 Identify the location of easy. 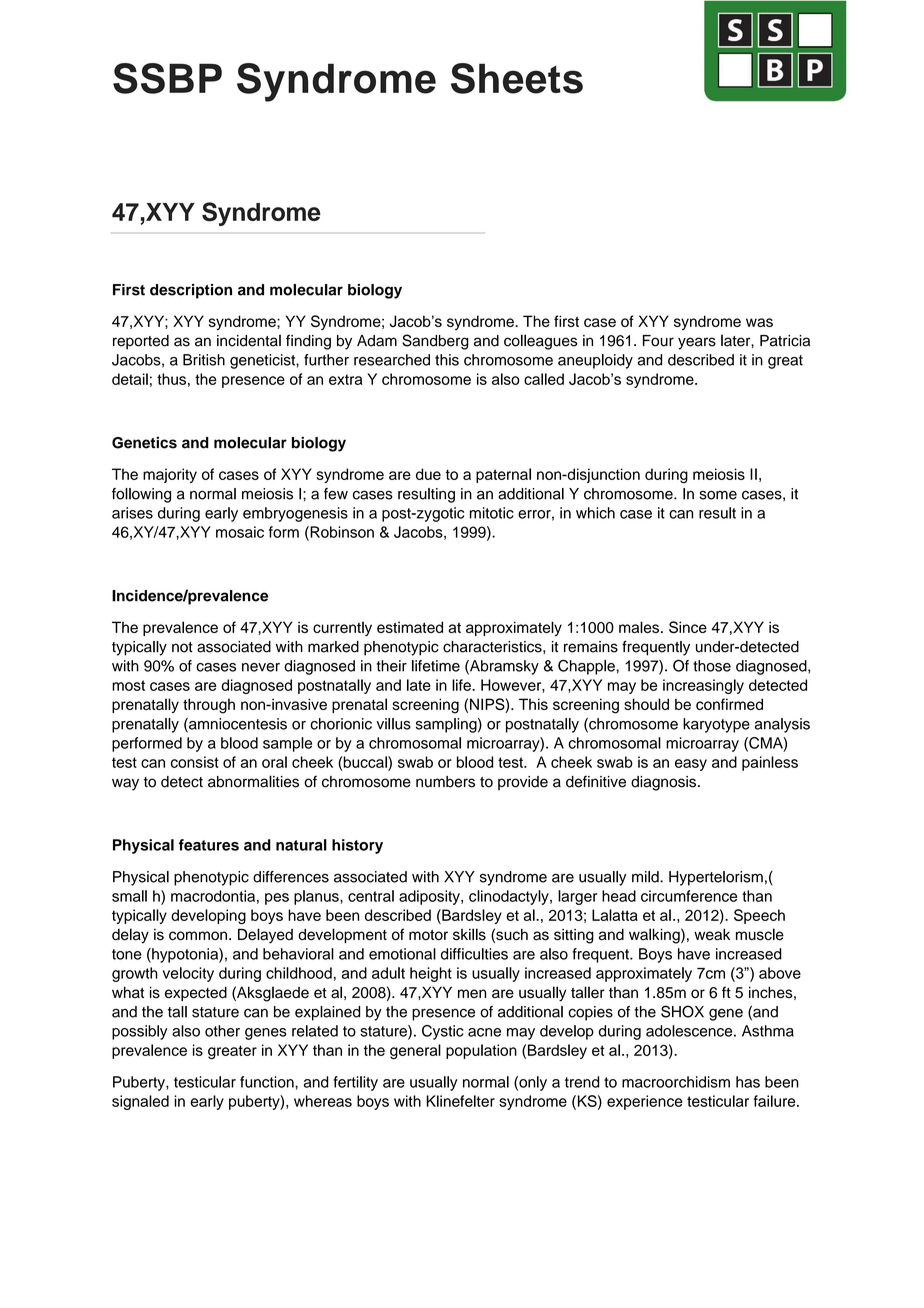
(691, 765).
